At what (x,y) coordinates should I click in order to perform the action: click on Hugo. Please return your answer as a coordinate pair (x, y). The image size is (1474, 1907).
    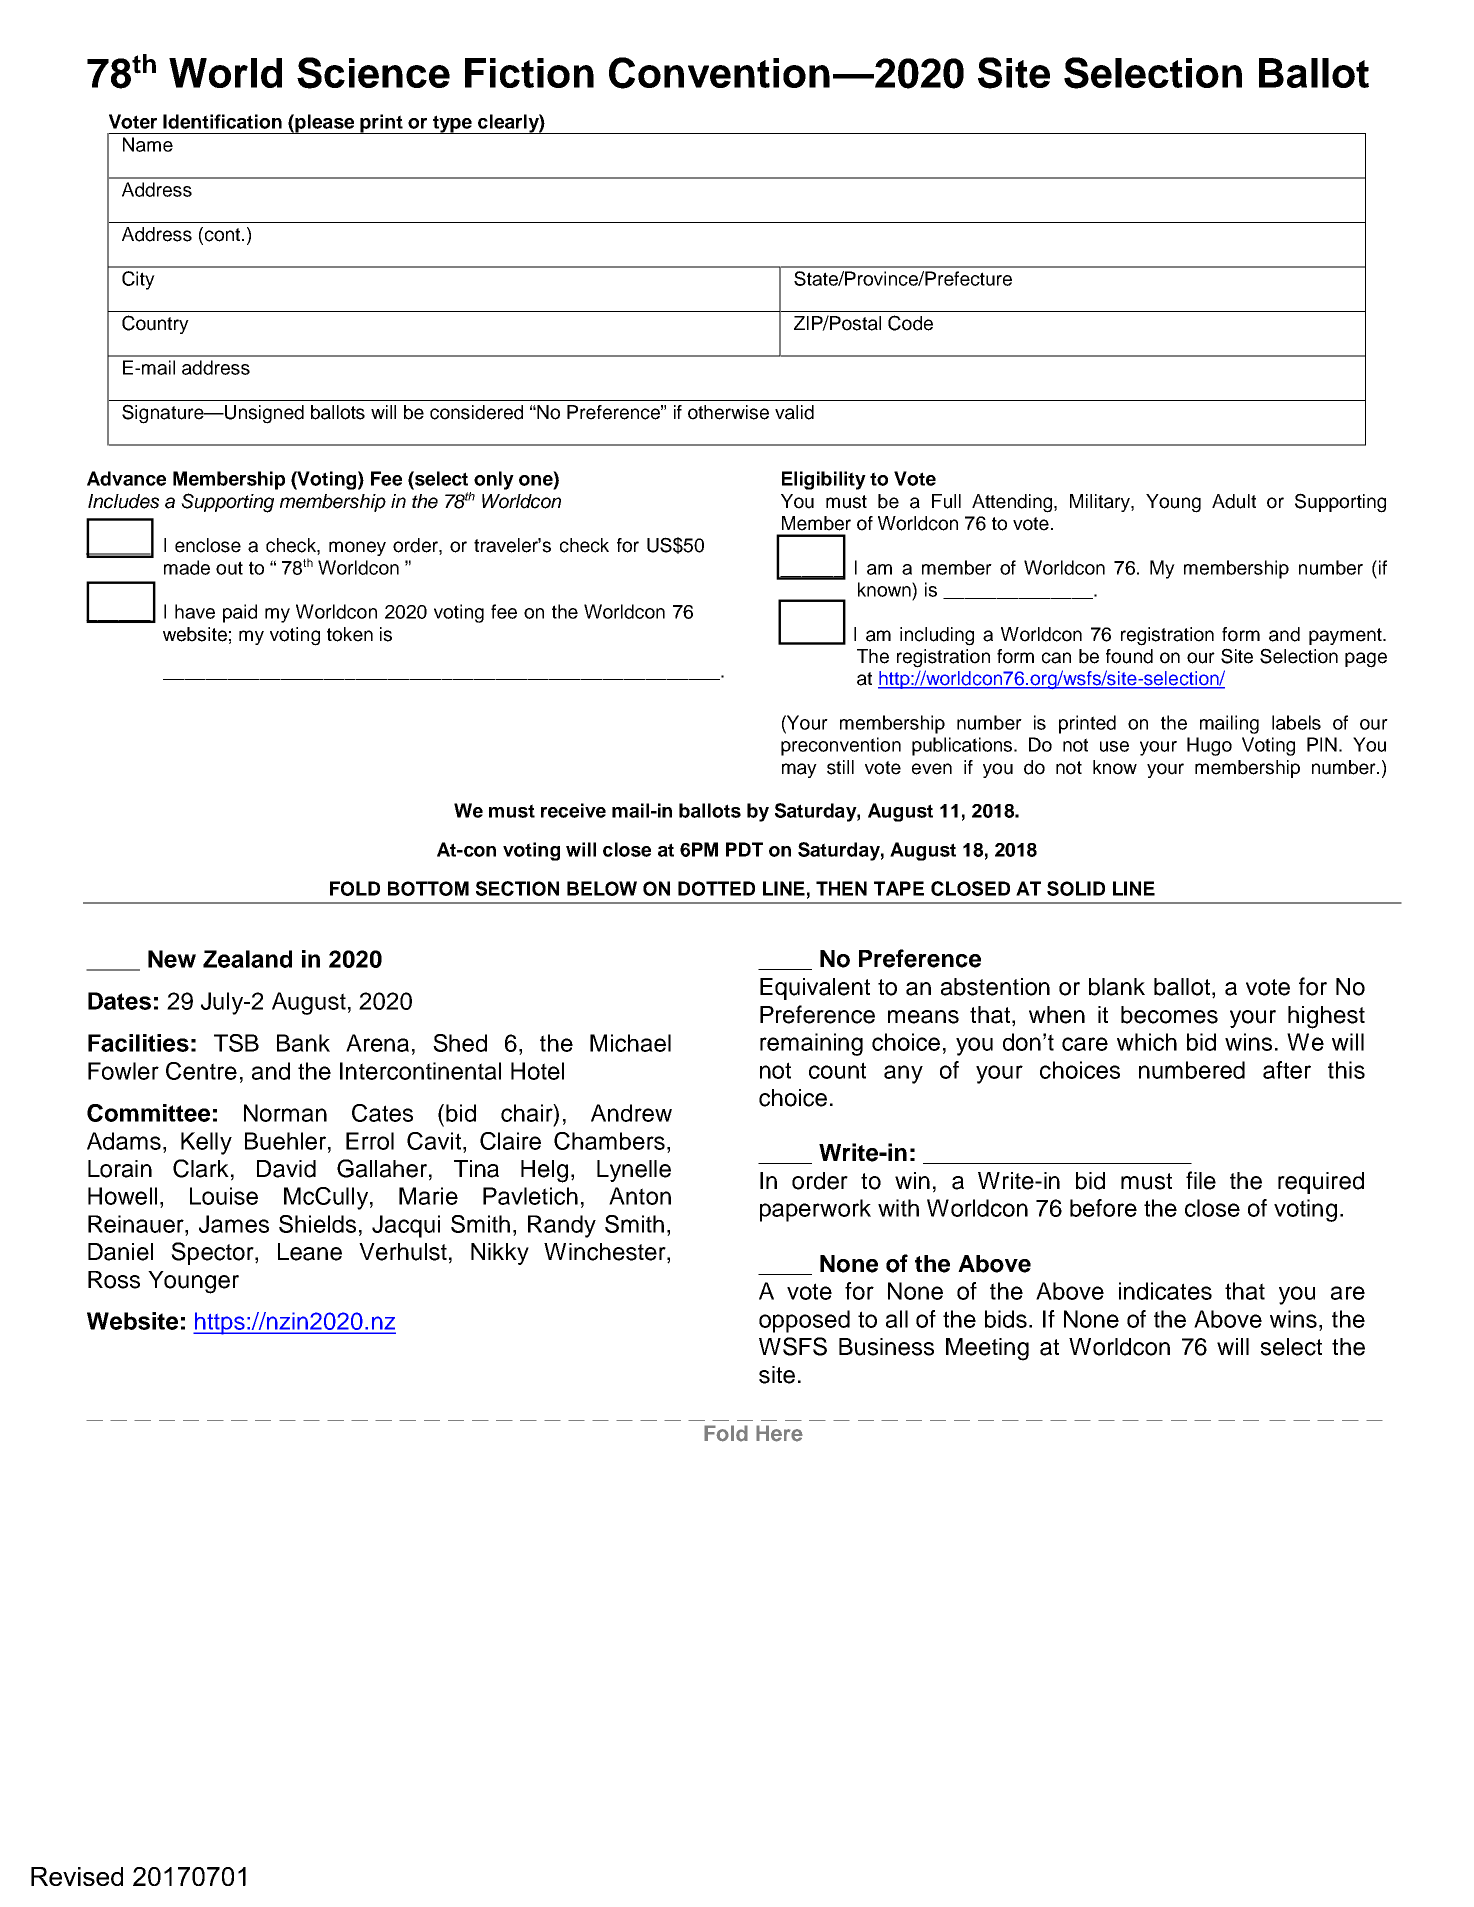
    Looking at the image, I should click on (1209, 746).
